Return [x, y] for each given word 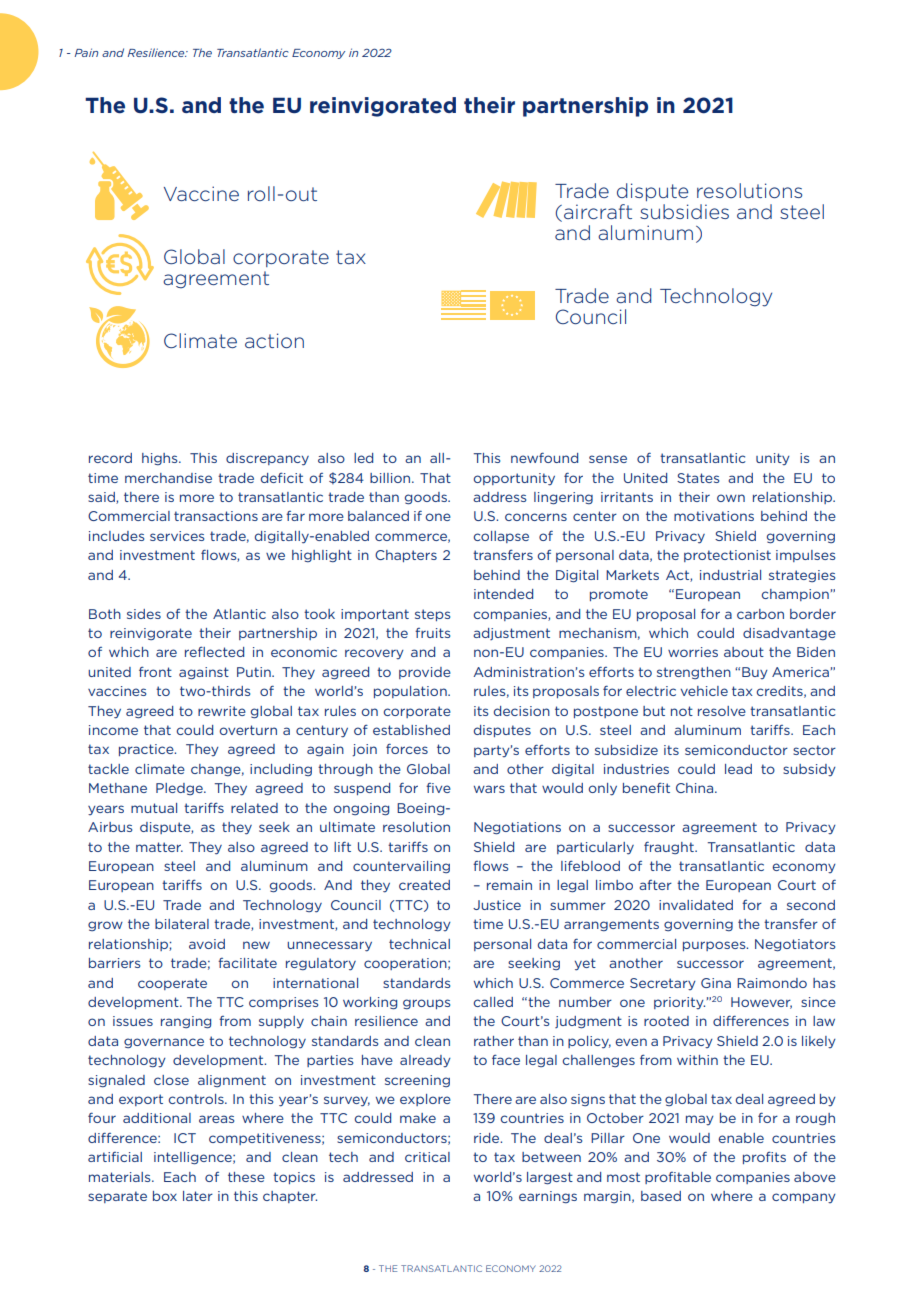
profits [764, 1157]
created [424, 885]
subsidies [684, 211]
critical [427, 1157]
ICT [185, 1138]
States [698, 478]
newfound [544, 457]
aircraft [598, 211]
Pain [86, 52]
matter [159, 847]
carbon [760, 614]
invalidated [696, 905]
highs [161, 459]
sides [144, 614]
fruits [432, 633]
